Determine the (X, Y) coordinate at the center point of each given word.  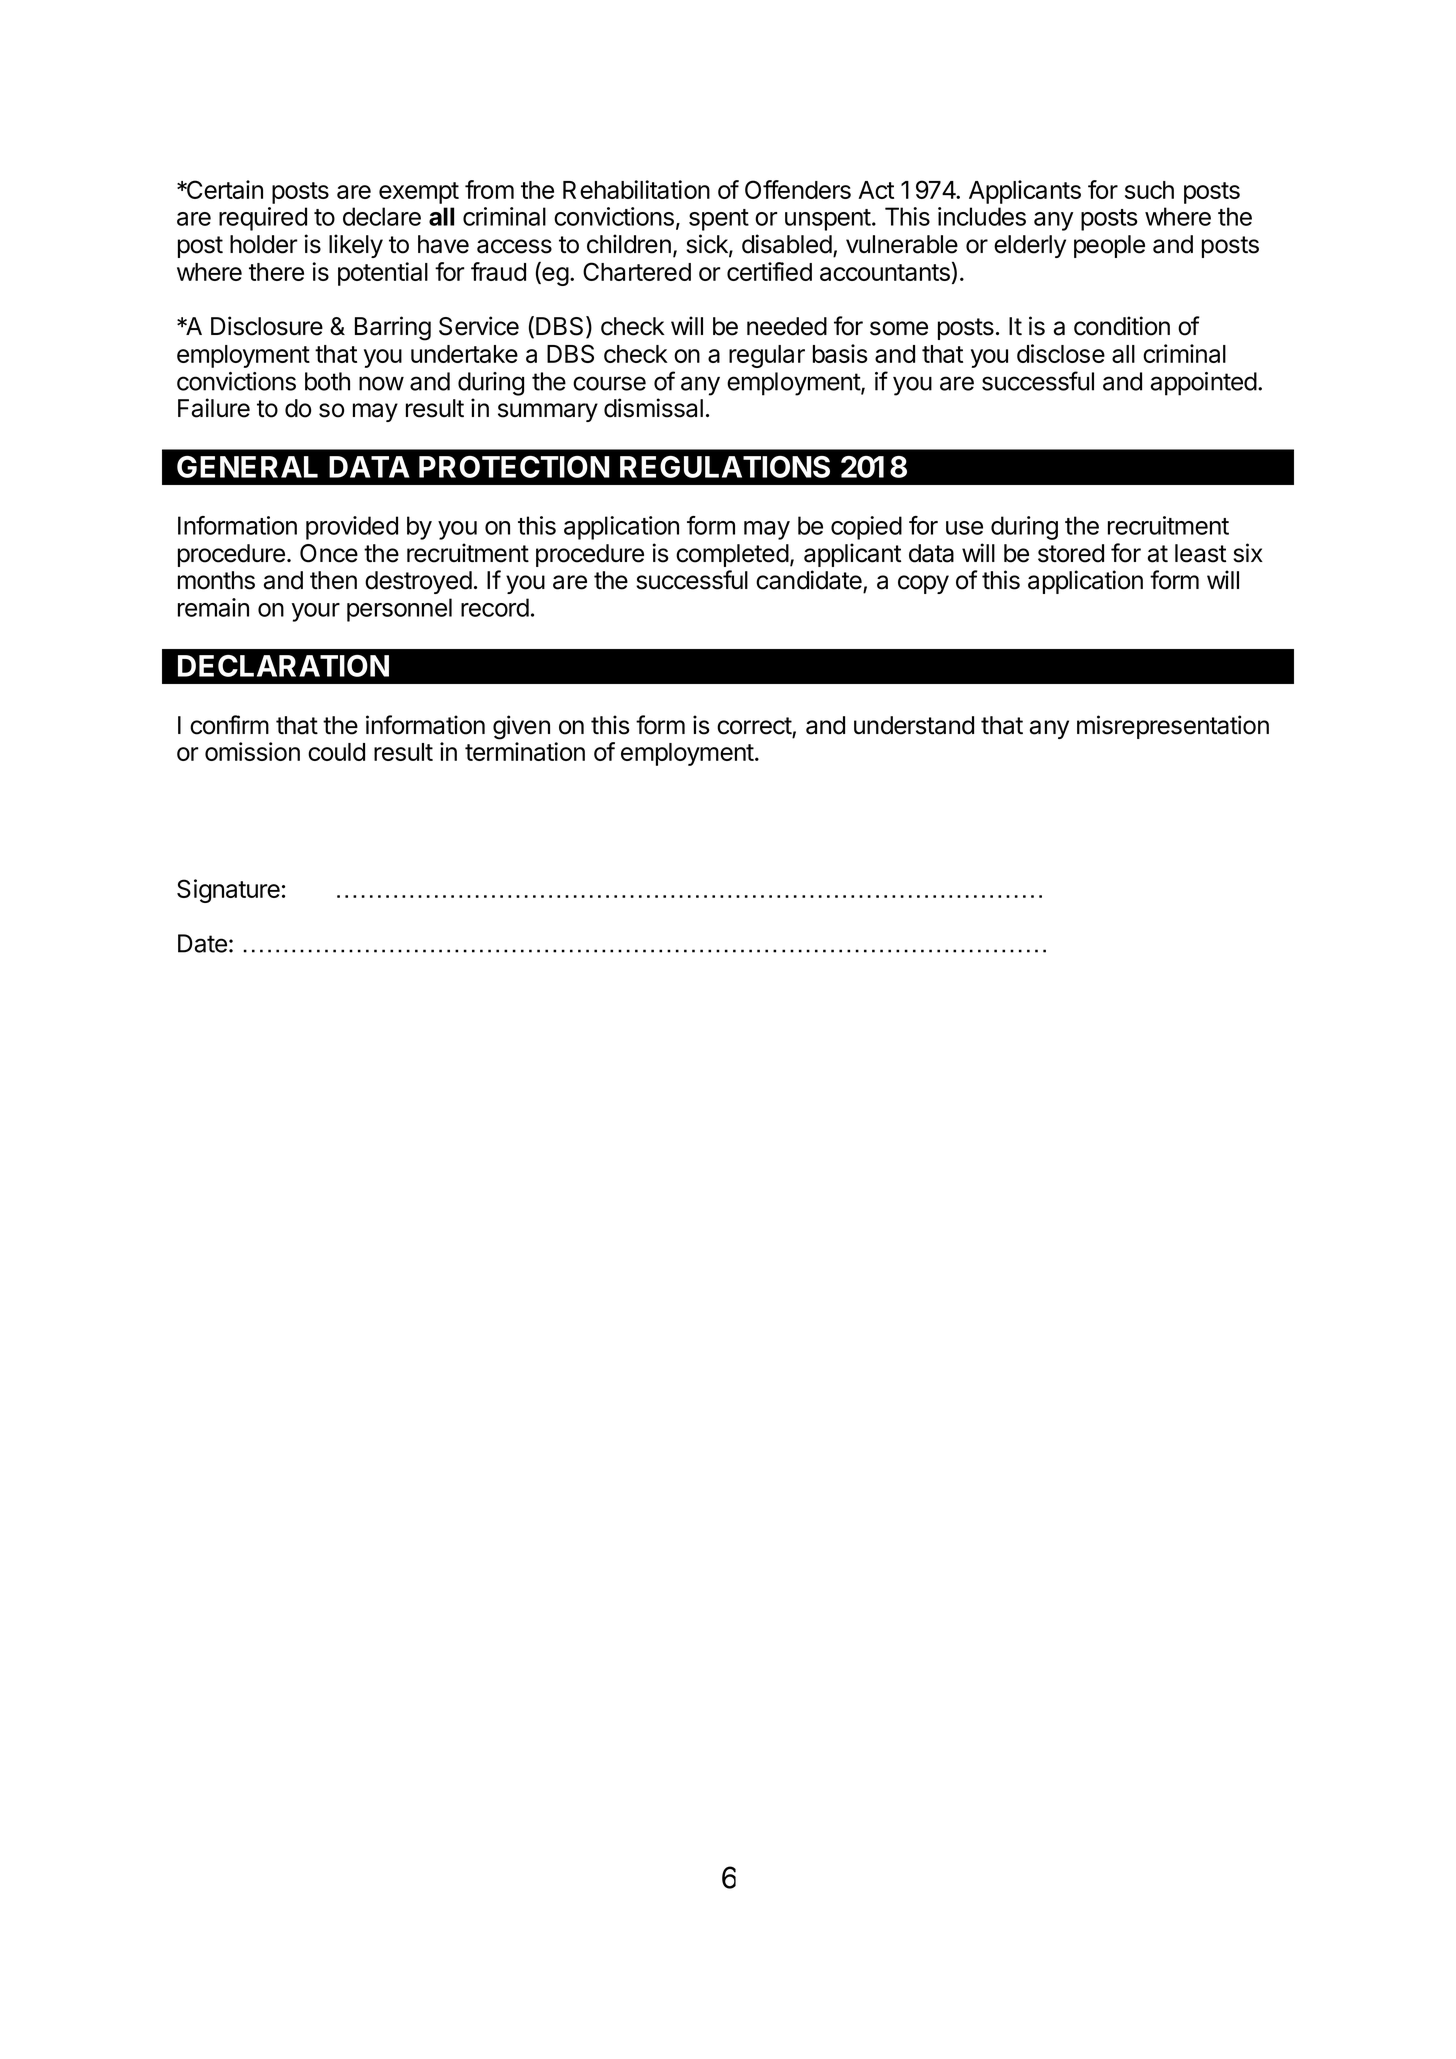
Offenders (798, 189)
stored (1071, 553)
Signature (228, 891)
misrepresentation (1173, 727)
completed (732, 555)
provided (352, 528)
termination (525, 751)
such (1149, 190)
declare (382, 216)
